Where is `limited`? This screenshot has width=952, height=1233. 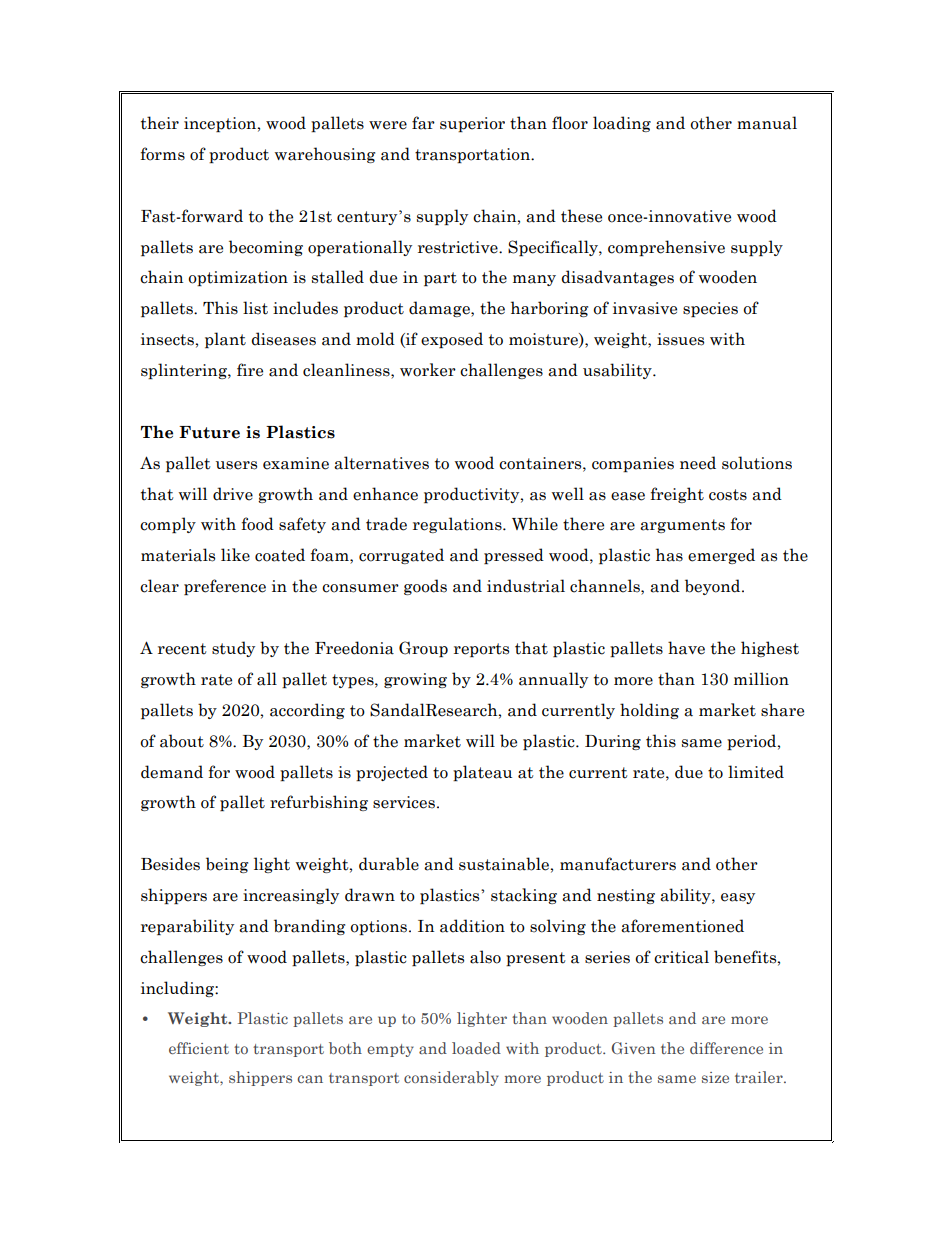
limited is located at coordinates (756, 772).
